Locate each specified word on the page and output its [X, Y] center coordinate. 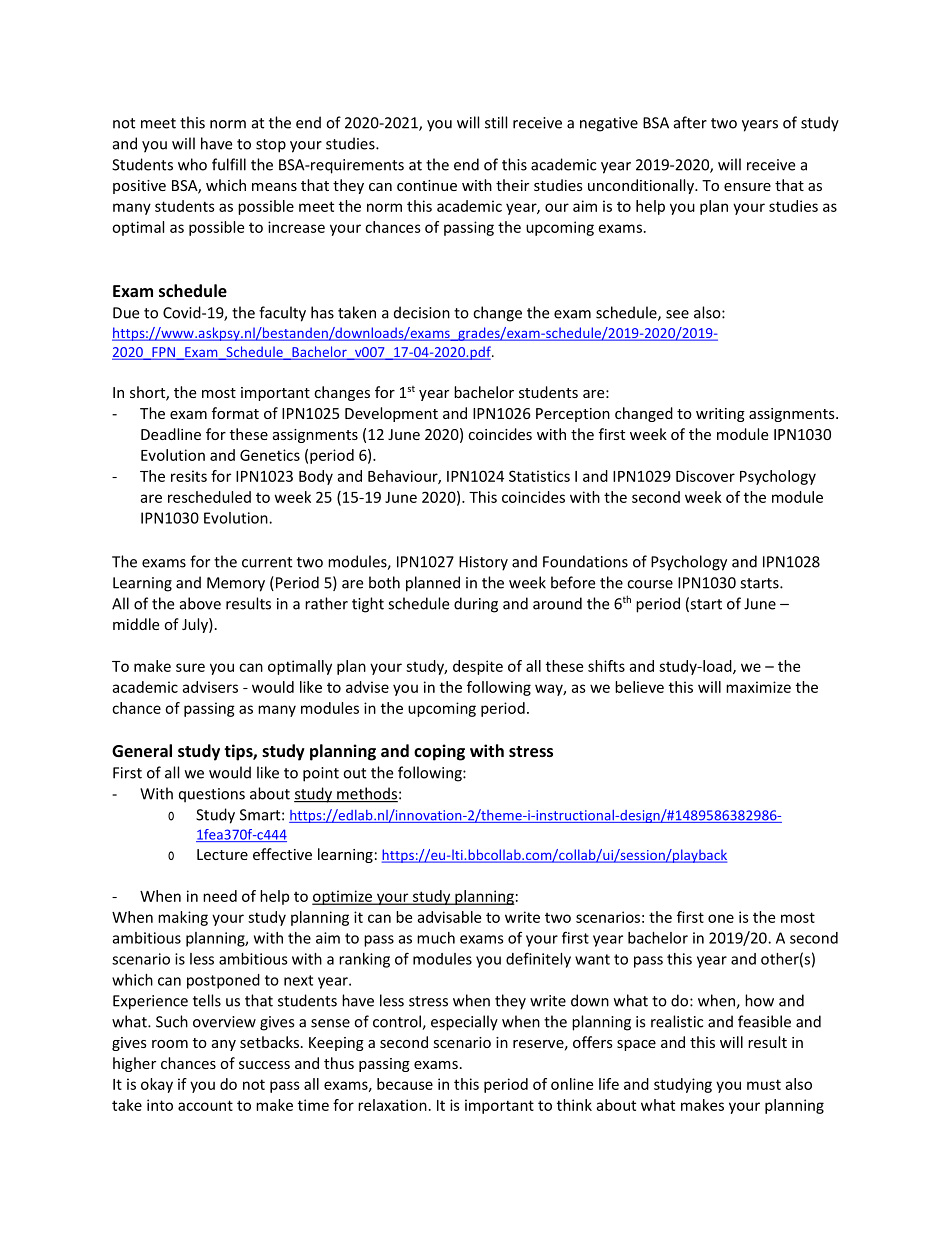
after [690, 122]
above [200, 603]
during [476, 605]
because [405, 1084]
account [205, 1105]
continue [427, 185]
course [650, 584]
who [192, 164]
